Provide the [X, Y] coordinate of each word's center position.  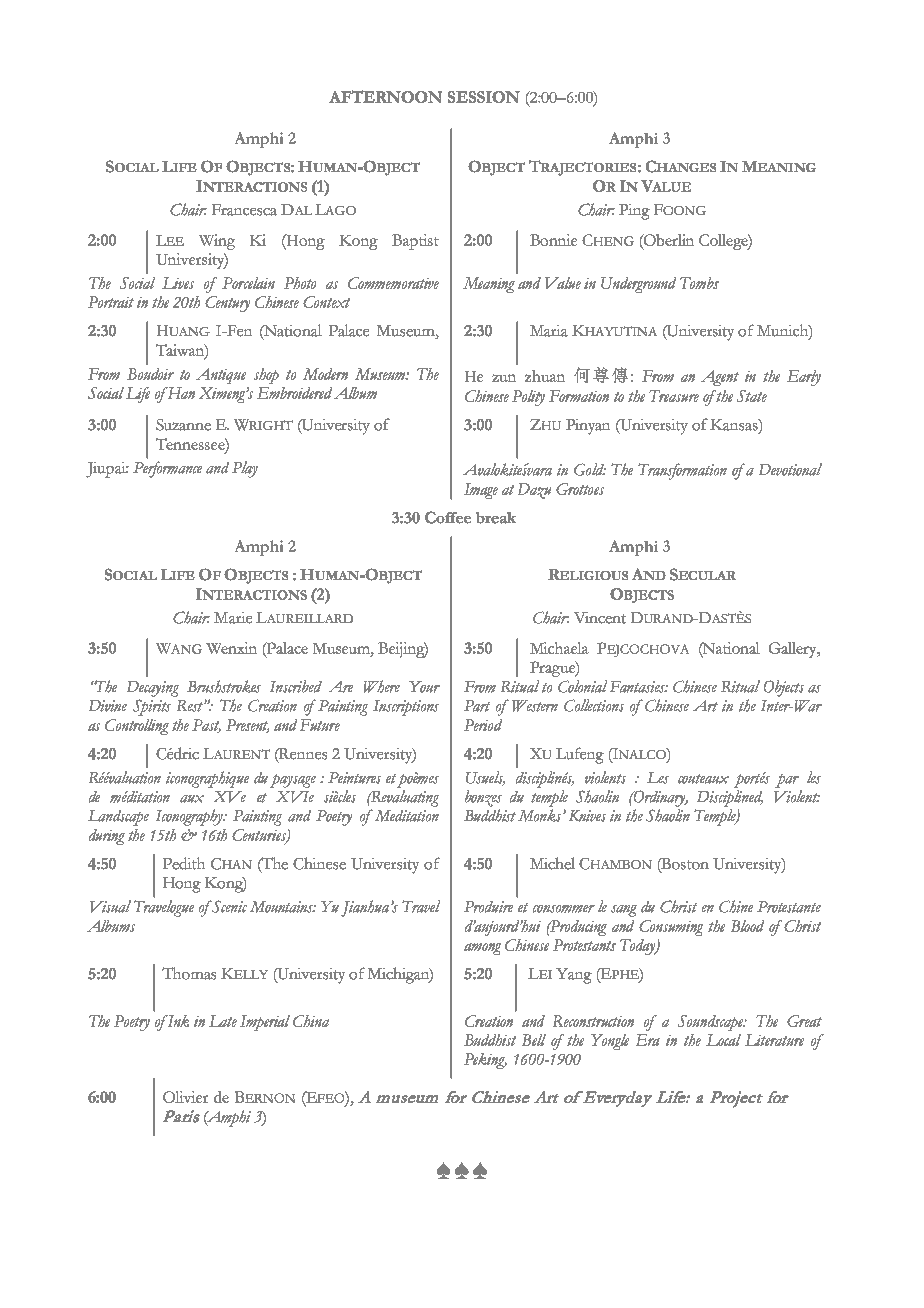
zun [504, 378]
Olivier [185, 1097]
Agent [720, 378]
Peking [485, 1061]
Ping [634, 212]
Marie [233, 618]
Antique [221, 376]
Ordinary [660, 798]
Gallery [794, 650]
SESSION [484, 97]
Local [723, 1040]
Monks [541, 815]
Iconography [190, 817]
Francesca [244, 210]
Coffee [448, 517]
